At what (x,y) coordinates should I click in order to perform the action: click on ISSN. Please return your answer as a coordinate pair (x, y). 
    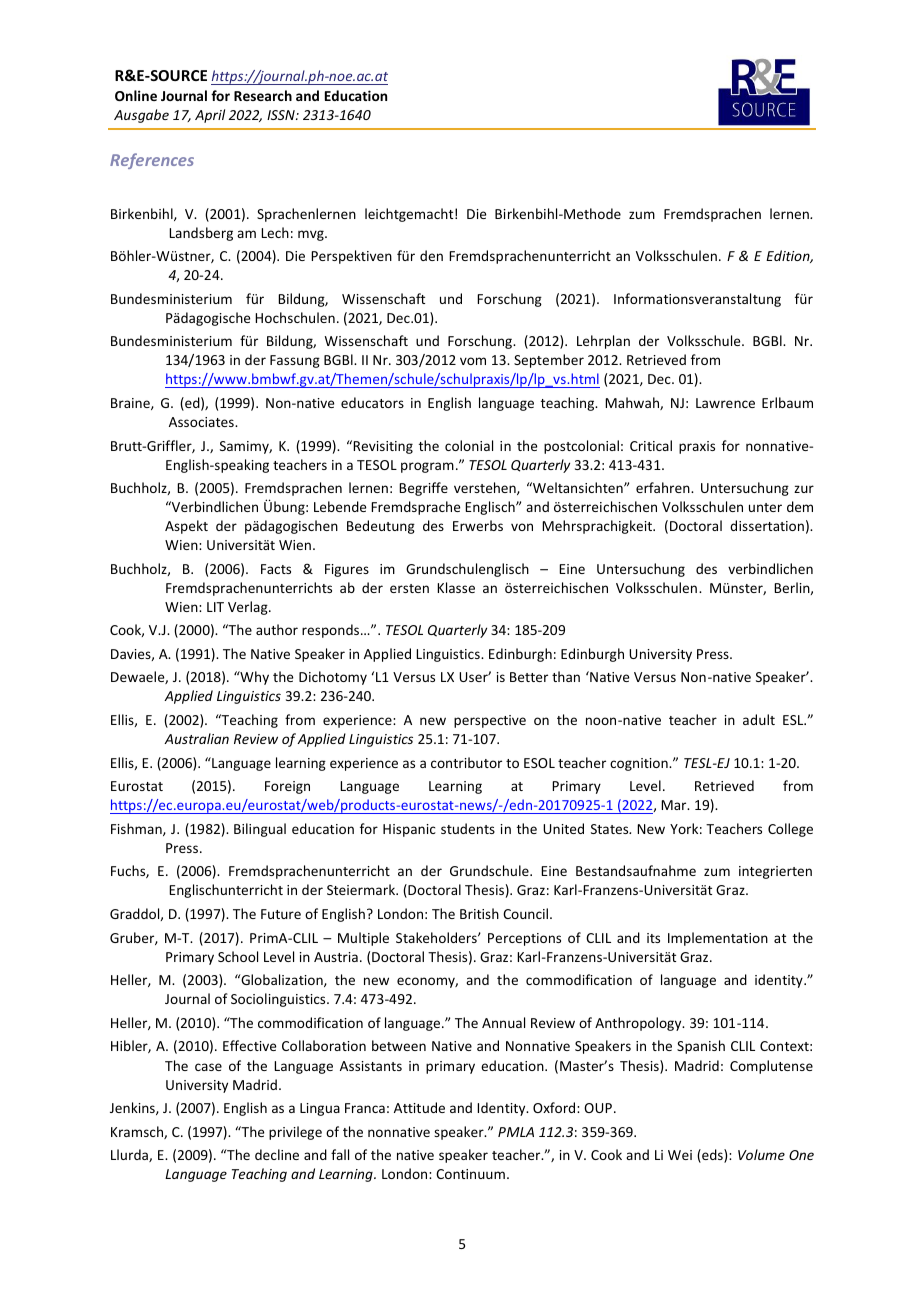
    Looking at the image, I should click on (282, 115).
